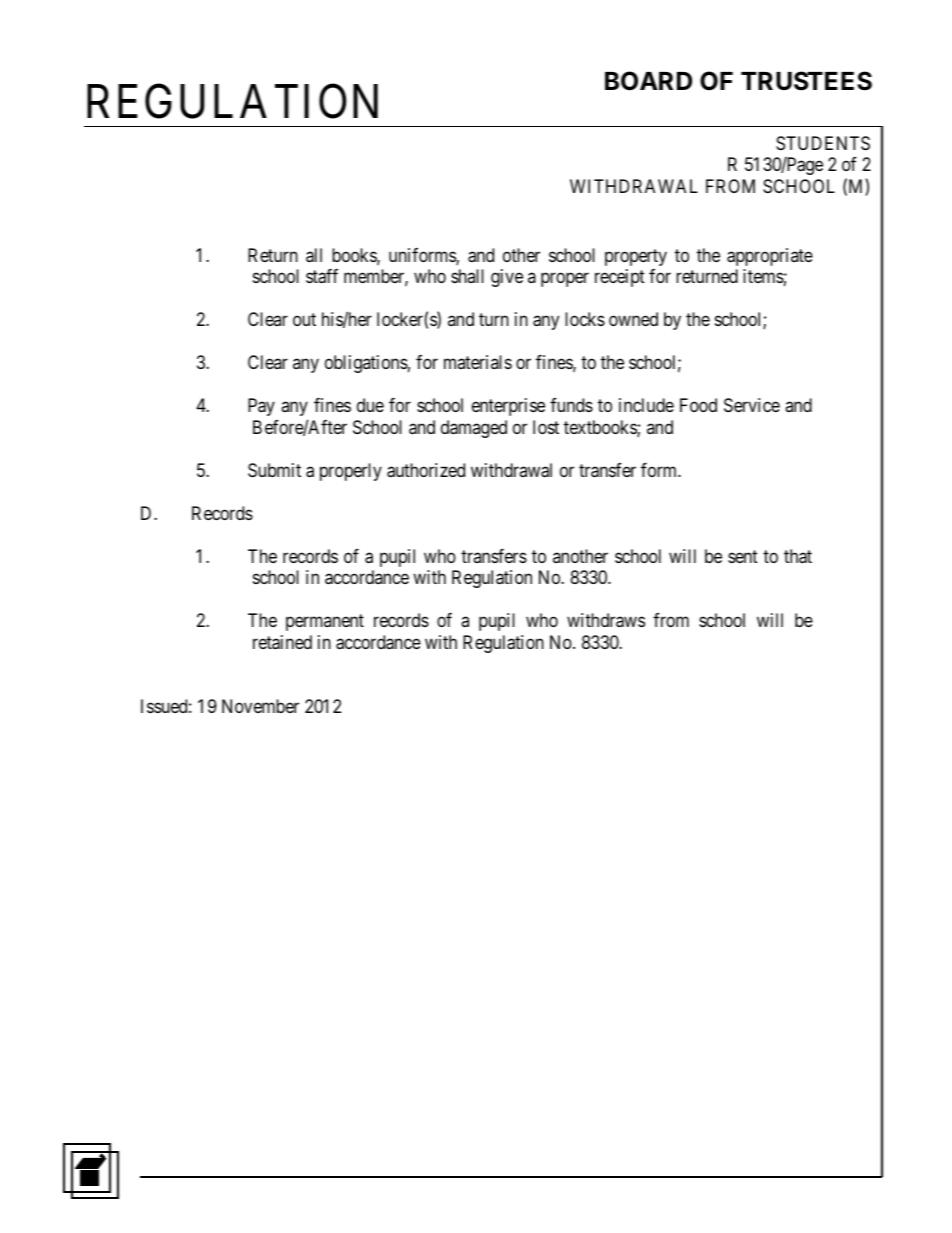 The height and width of the screenshot is (1233, 952). Describe the element at coordinates (823, 143) in the screenshot. I see `STUDENTS` at that location.
